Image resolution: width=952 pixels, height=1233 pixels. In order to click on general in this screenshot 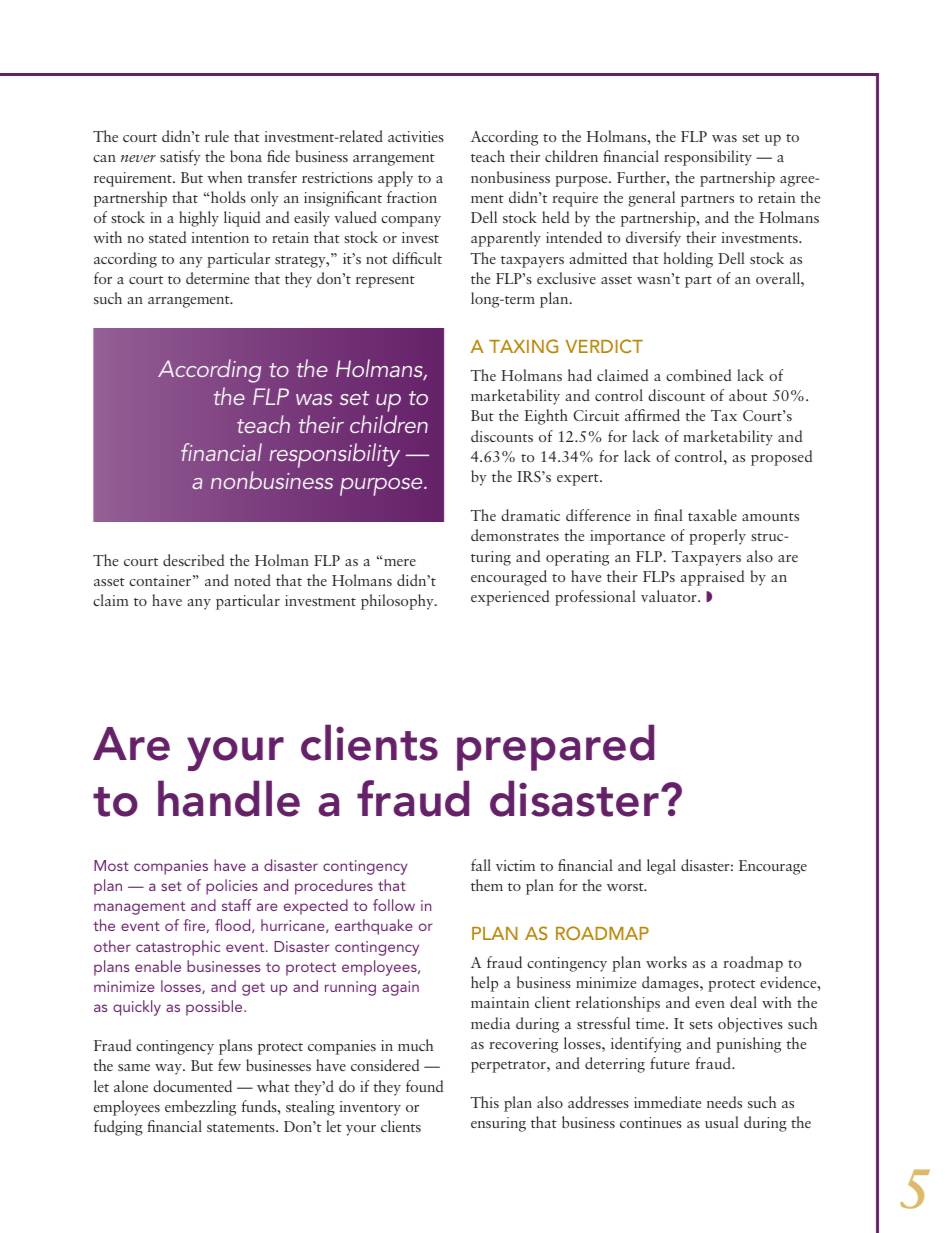, I will do `click(651, 199)`.
